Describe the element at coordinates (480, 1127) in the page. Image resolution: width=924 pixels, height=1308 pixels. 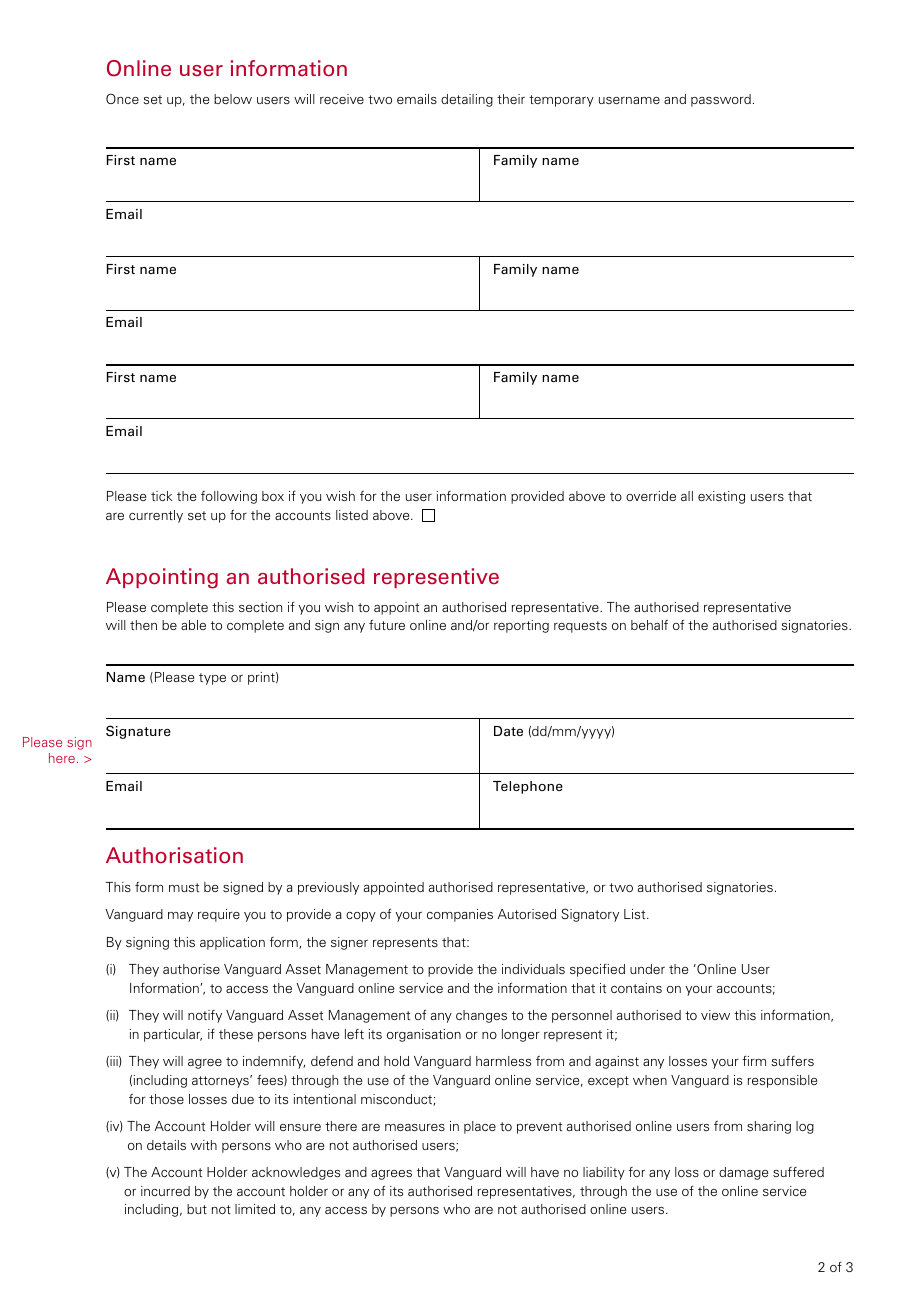
I see `place` at that location.
